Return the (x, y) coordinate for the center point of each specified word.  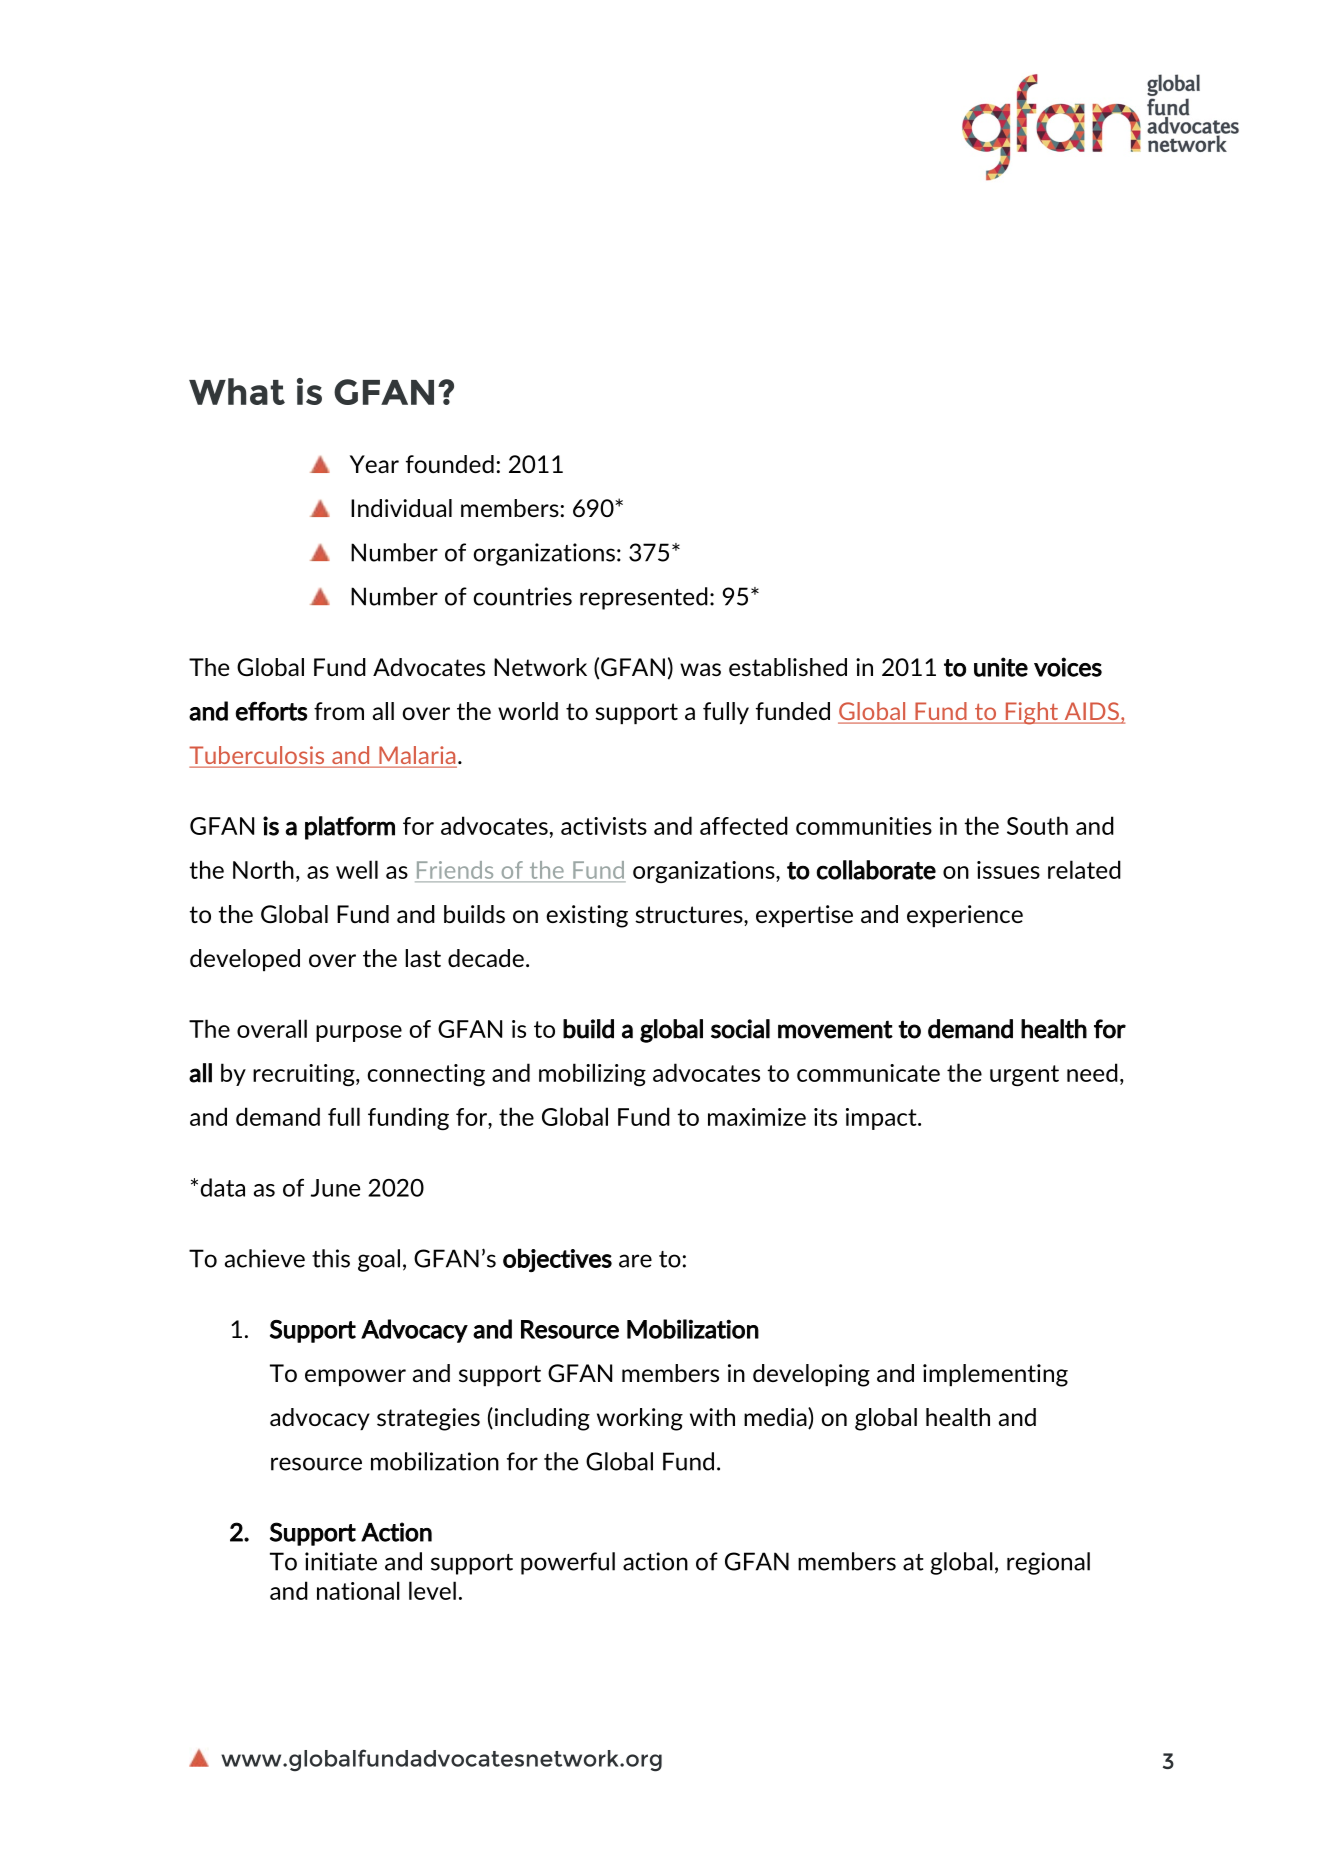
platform (350, 828)
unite (1001, 667)
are (635, 1261)
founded (450, 464)
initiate (341, 1561)
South (1037, 825)
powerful (568, 1563)
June (336, 1188)
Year (374, 464)
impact (882, 1119)
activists (604, 826)
